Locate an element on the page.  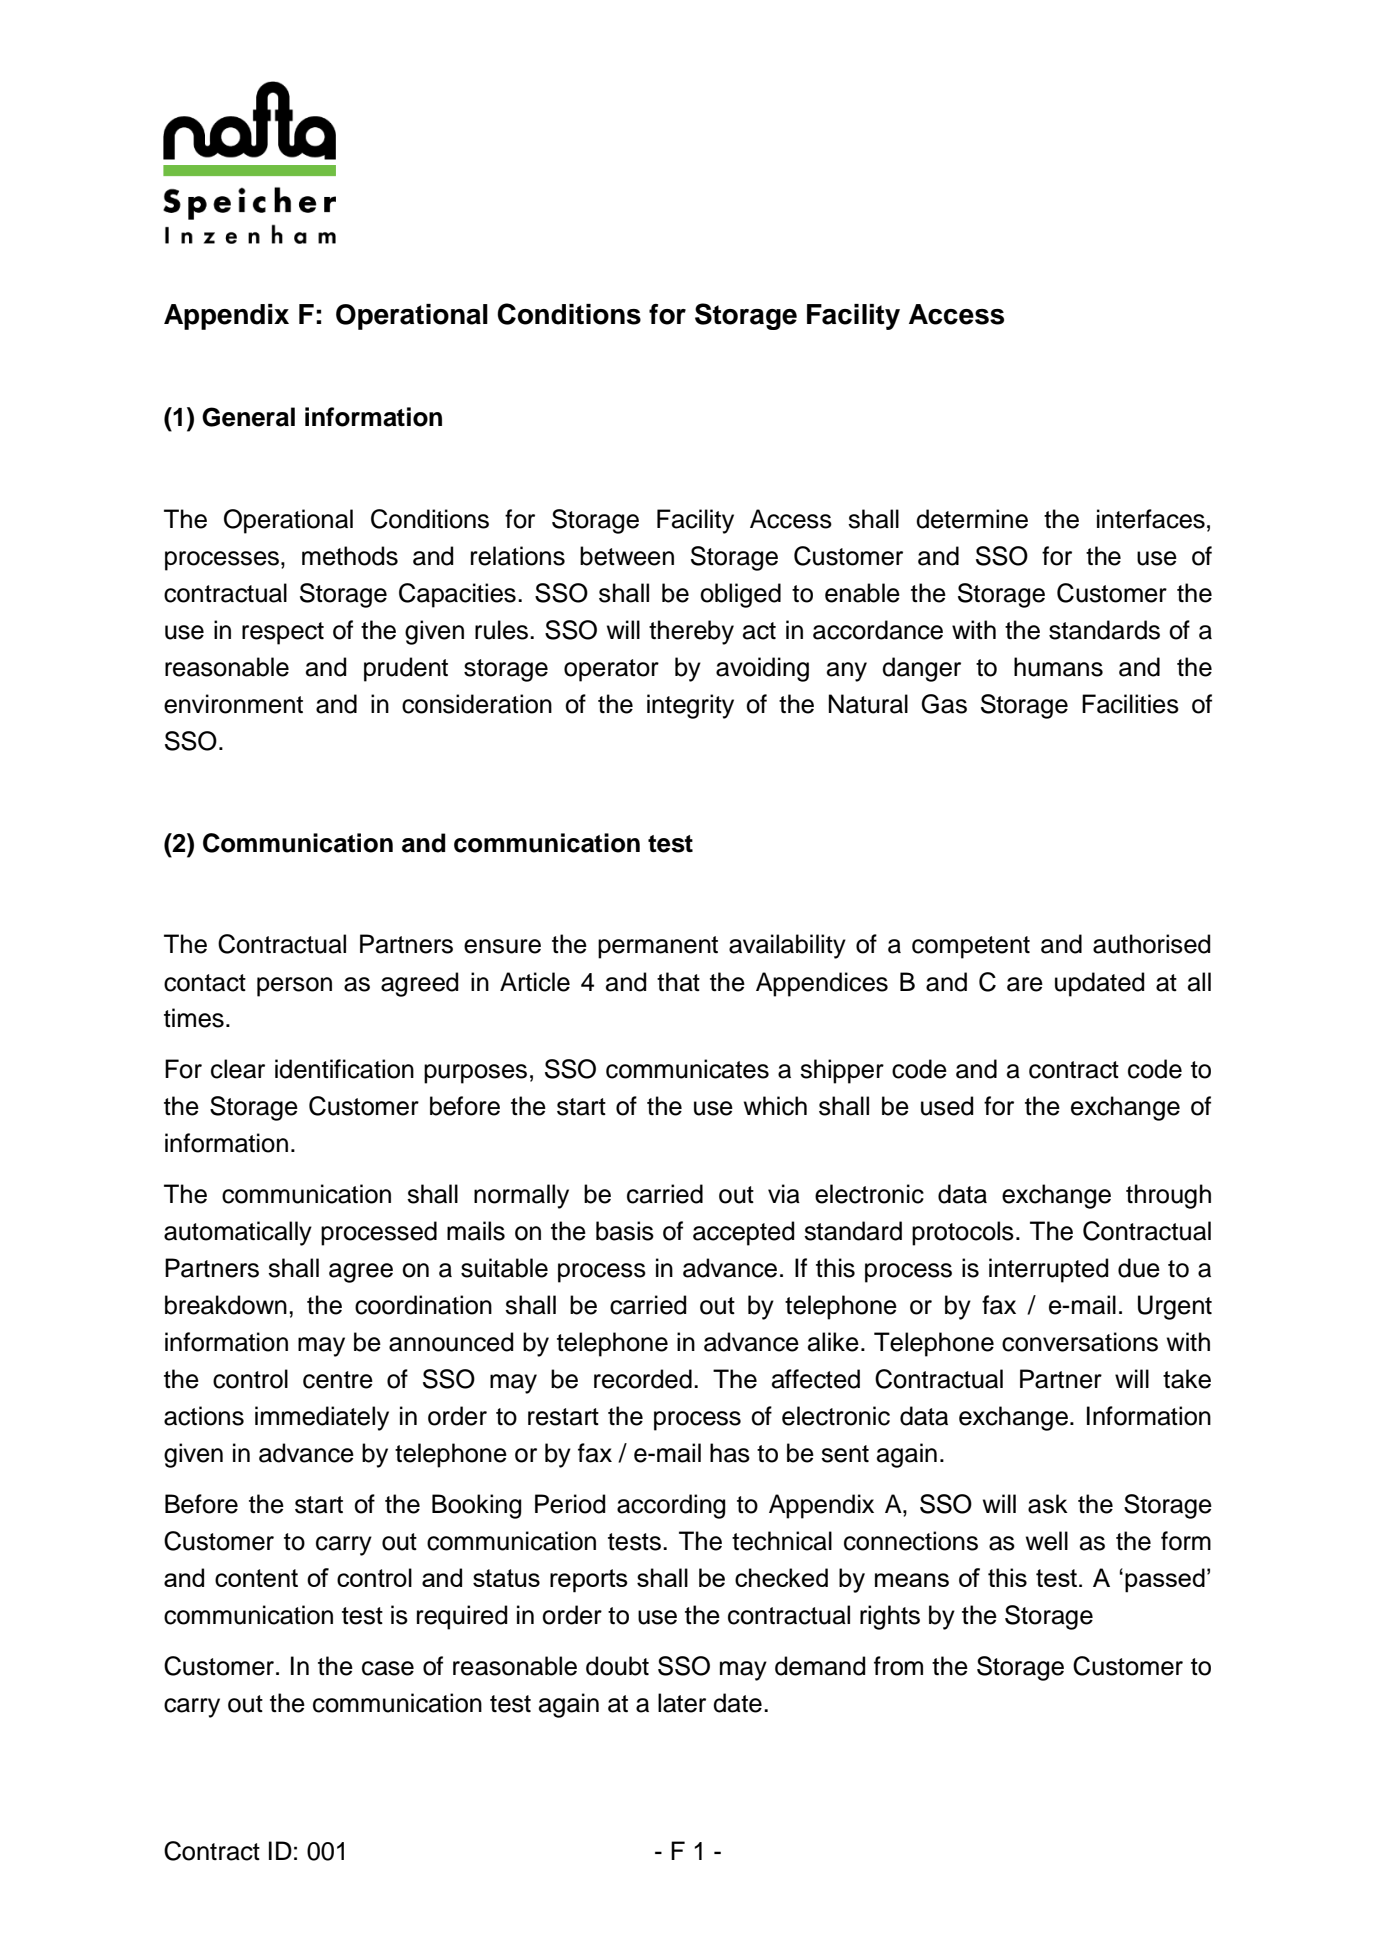
General is located at coordinates (248, 417).
